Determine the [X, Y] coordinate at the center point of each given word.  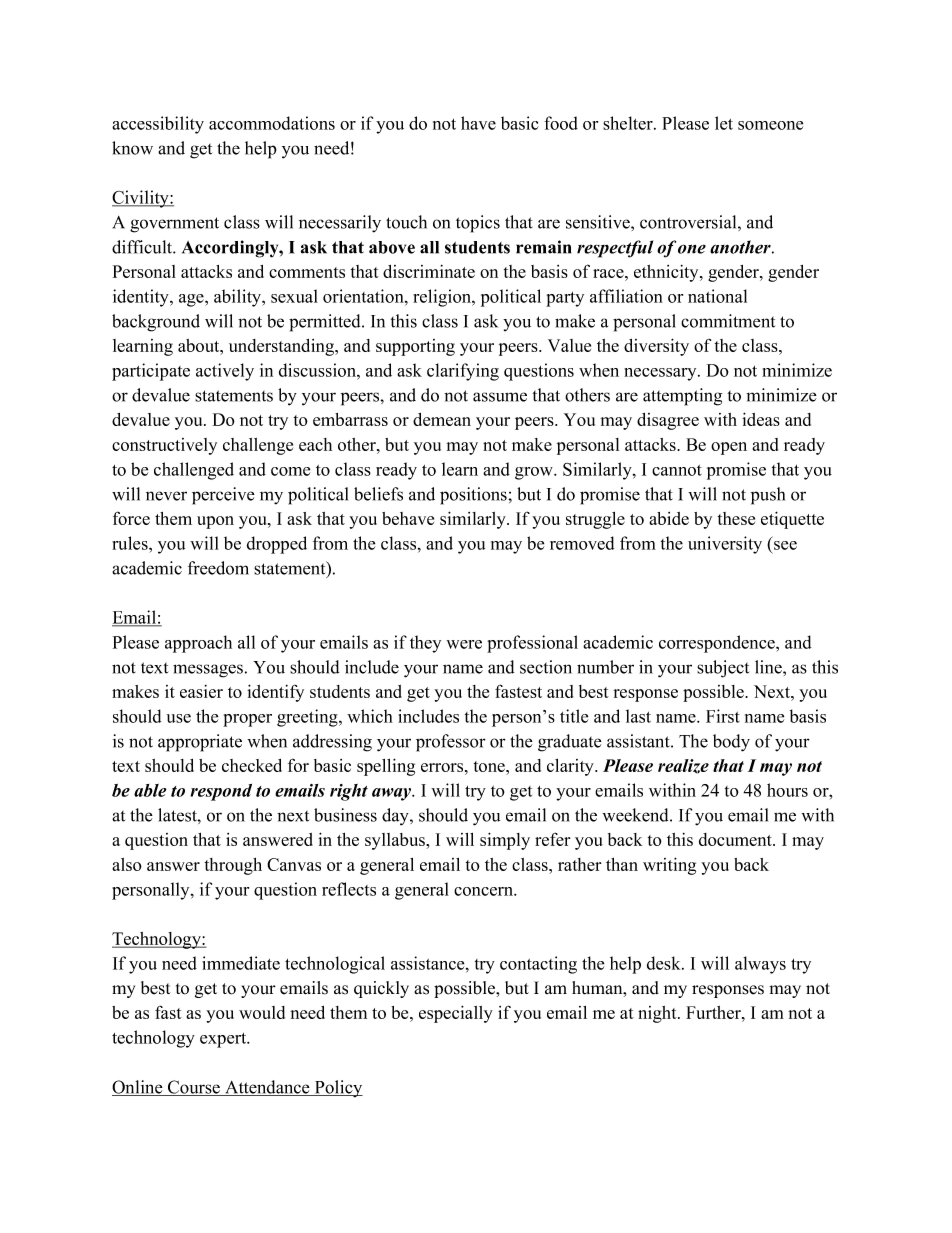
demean [442, 419]
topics [478, 224]
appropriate [200, 743]
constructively [164, 446]
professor [451, 743]
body [731, 743]
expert [224, 1040]
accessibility [158, 125]
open [729, 448]
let [724, 123]
